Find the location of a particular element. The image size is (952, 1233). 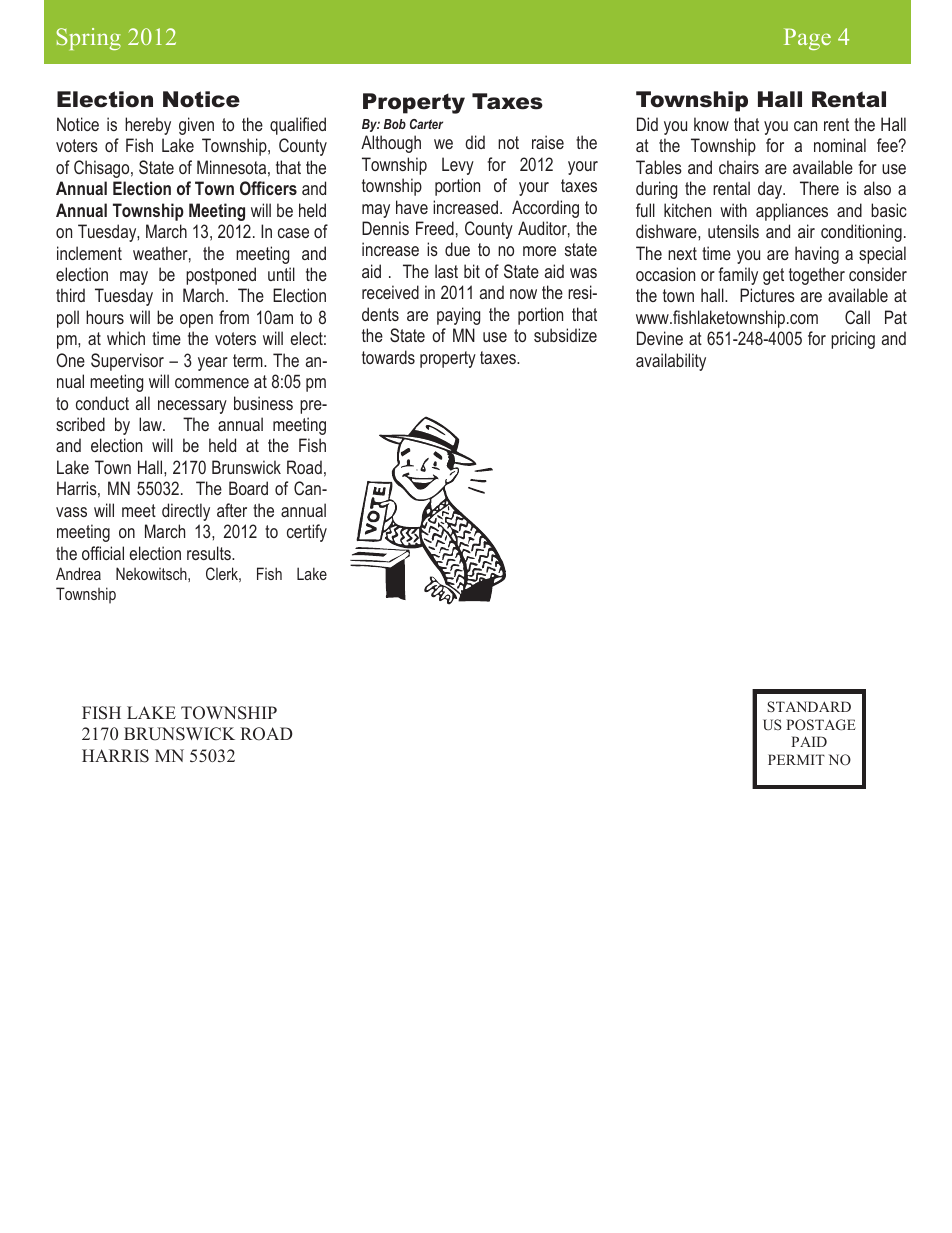

certify is located at coordinates (307, 533).
